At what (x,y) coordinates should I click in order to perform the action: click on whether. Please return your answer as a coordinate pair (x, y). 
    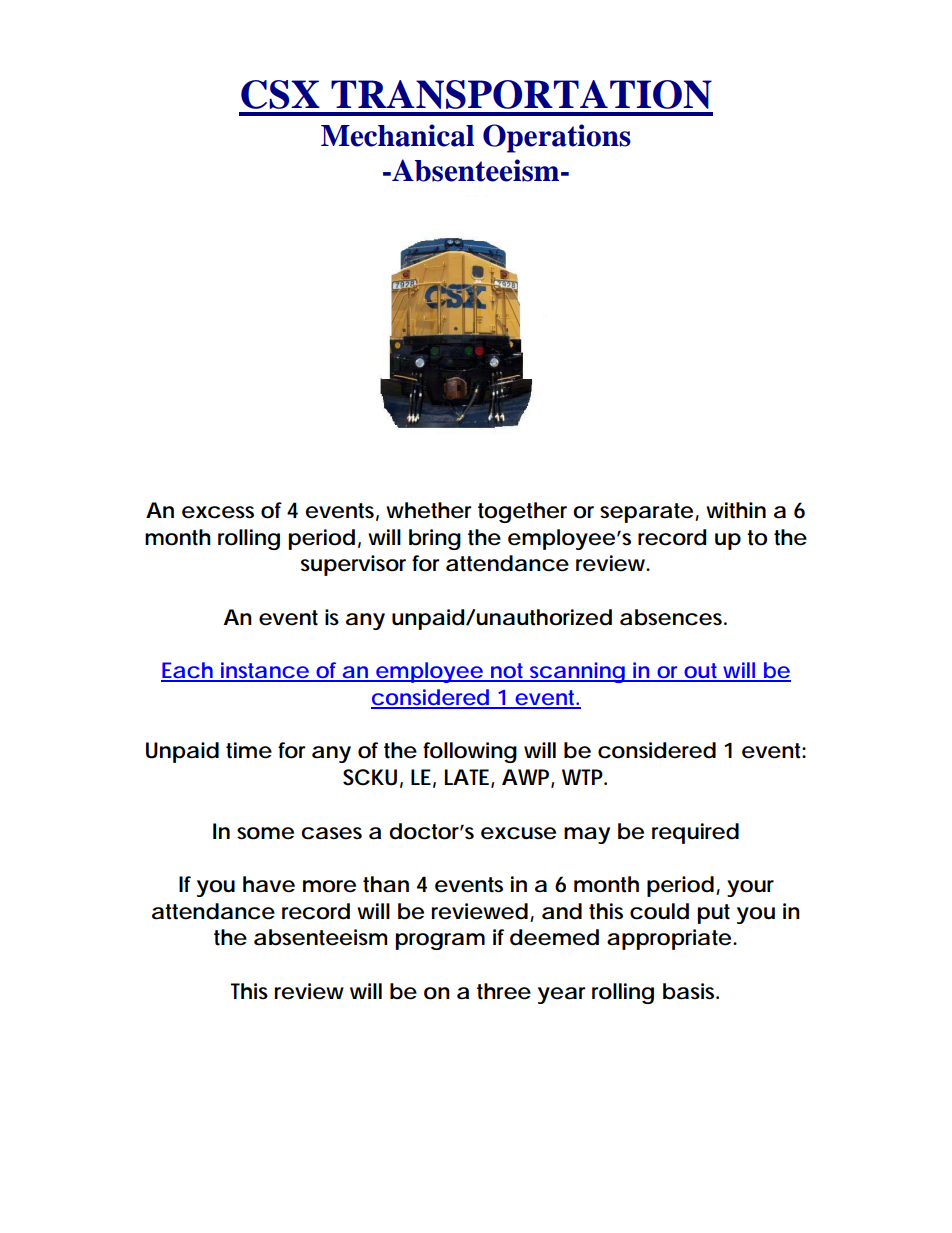
    Looking at the image, I should click on (428, 510).
